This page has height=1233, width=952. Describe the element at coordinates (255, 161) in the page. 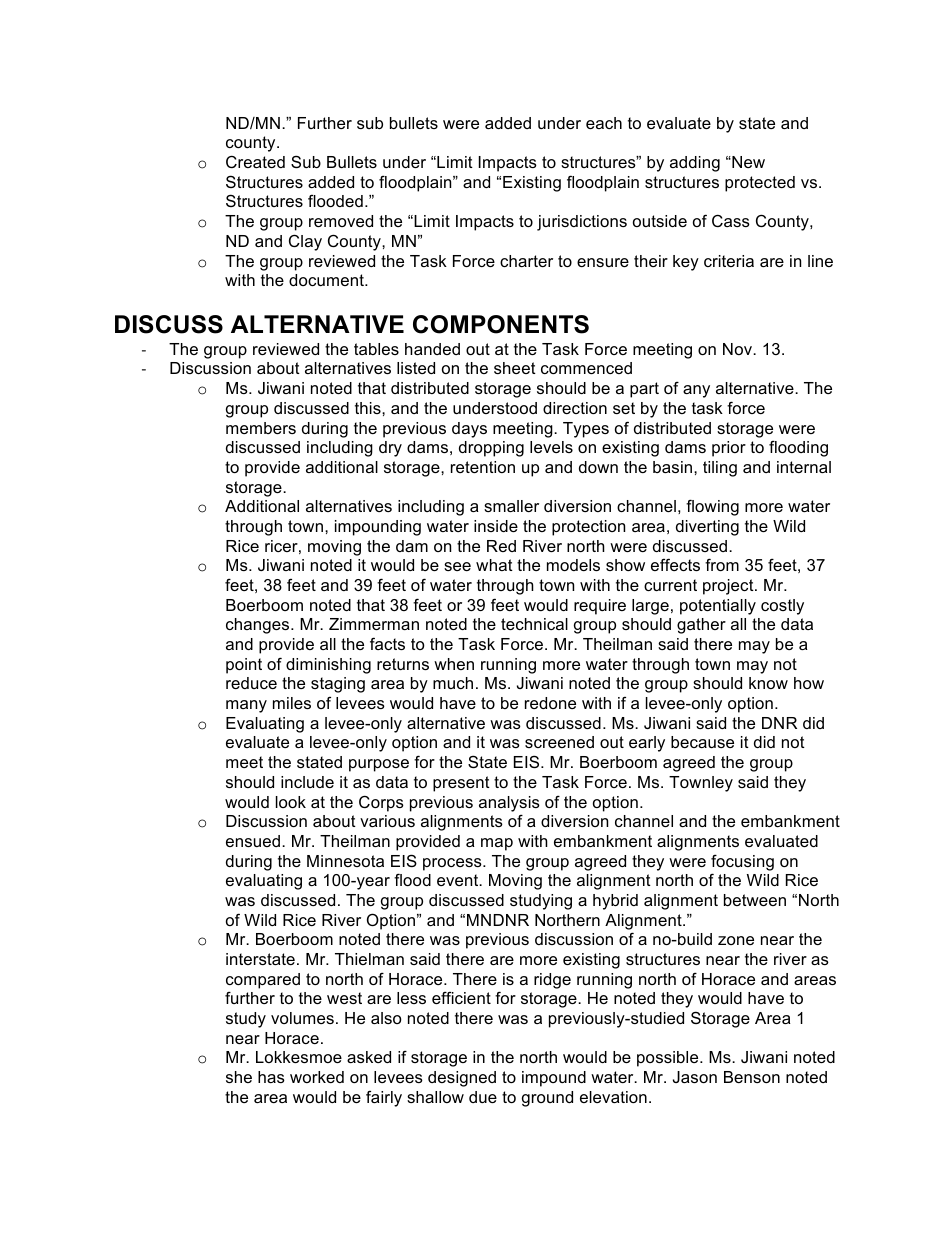

I see `Created` at that location.
